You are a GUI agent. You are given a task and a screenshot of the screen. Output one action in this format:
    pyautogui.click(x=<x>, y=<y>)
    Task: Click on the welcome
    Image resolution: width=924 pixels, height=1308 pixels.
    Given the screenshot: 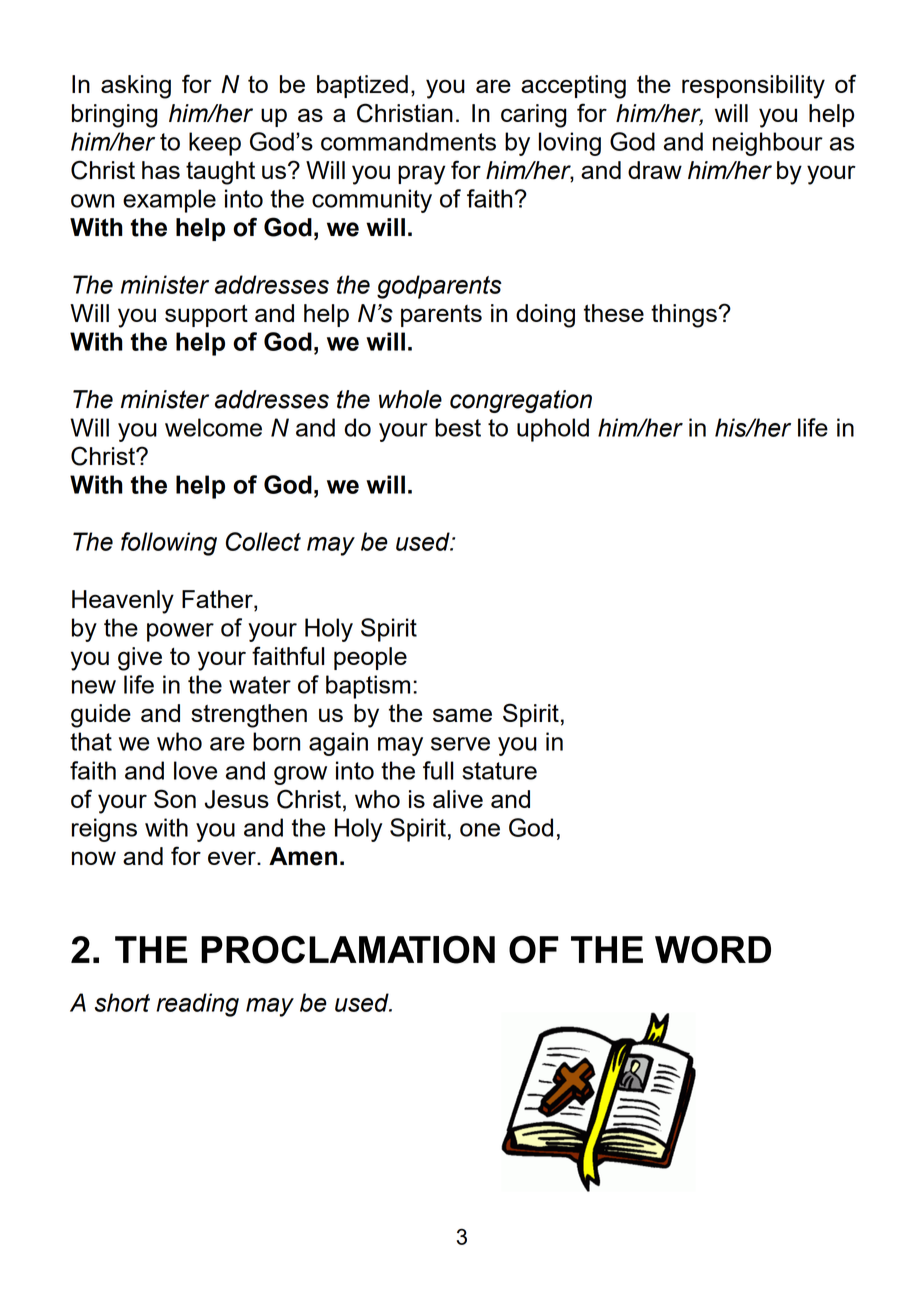 What is the action you would take?
    pyautogui.click(x=213, y=427)
